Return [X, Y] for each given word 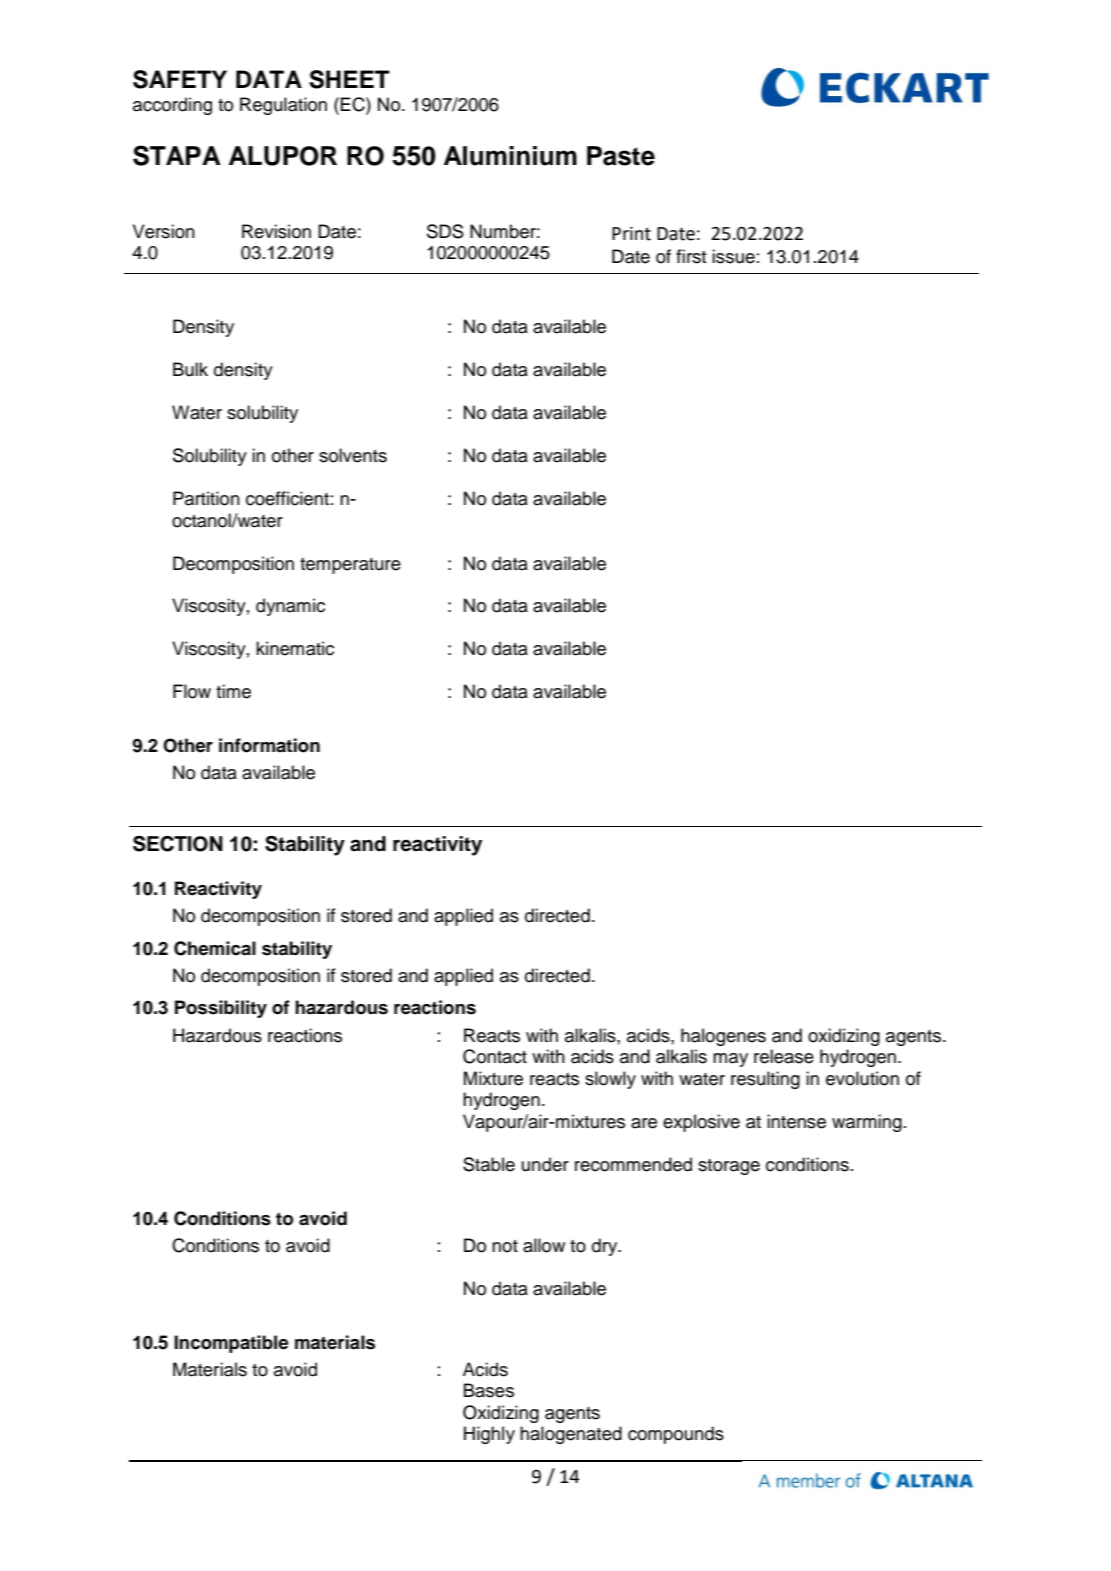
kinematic [295, 648]
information [269, 745]
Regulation [283, 106]
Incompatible [231, 1344]
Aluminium [510, 156]
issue [733, 256]
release [784, 1056]
